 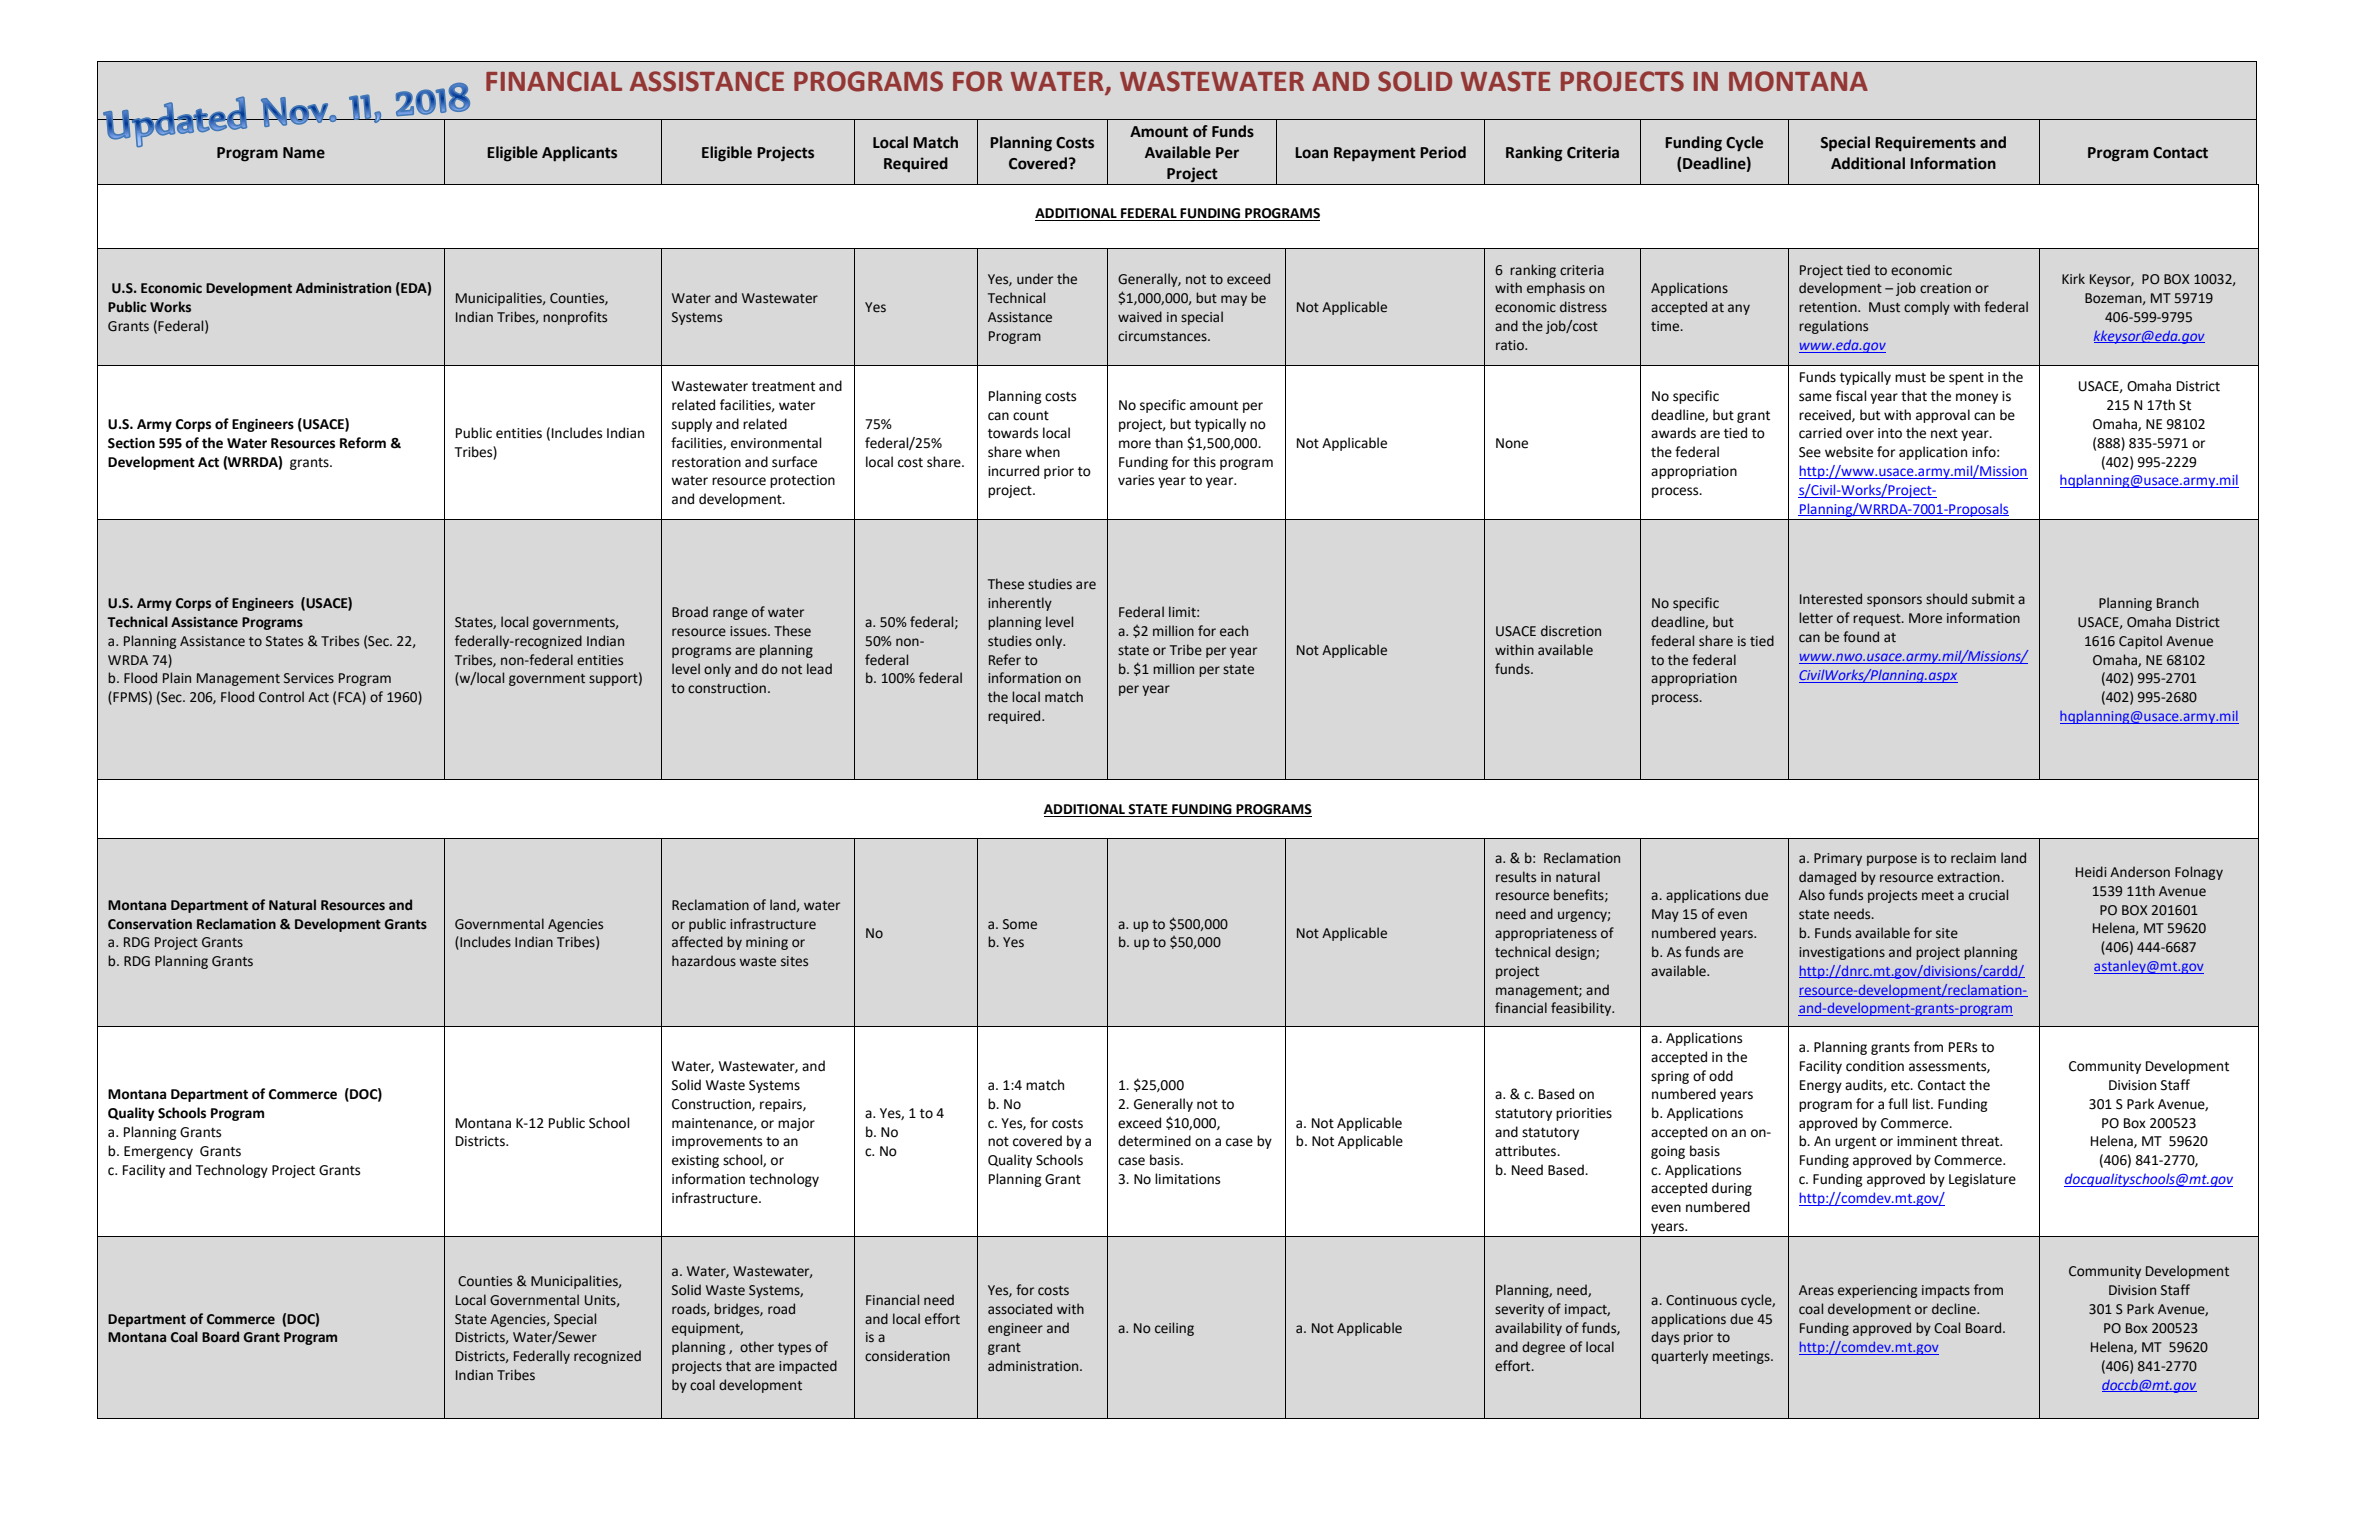 What do you see at coordinates (1174, 1329) in the screenshot?
I see `ceiling` at bounding box center [1174, 1329].
